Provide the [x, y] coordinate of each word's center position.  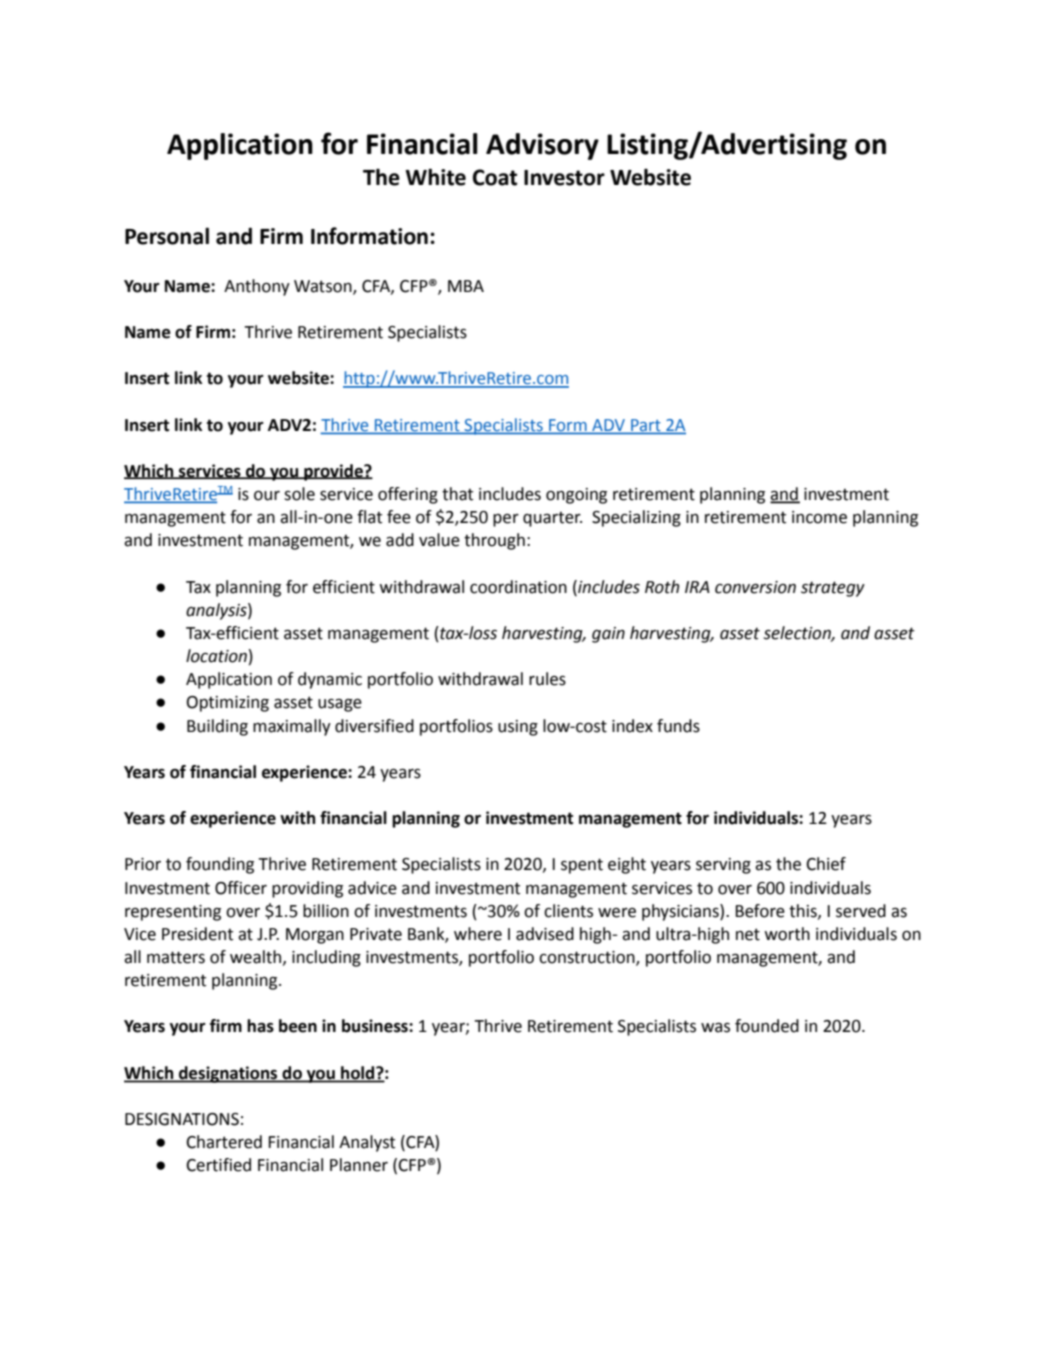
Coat [495, 177]
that [457, 494]
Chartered [224, 1142]
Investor [564, 178]
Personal [167, 236]
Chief [826, 864]
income [819, 517]
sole [299, 494]
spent [582, 866]
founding [220, 865]
